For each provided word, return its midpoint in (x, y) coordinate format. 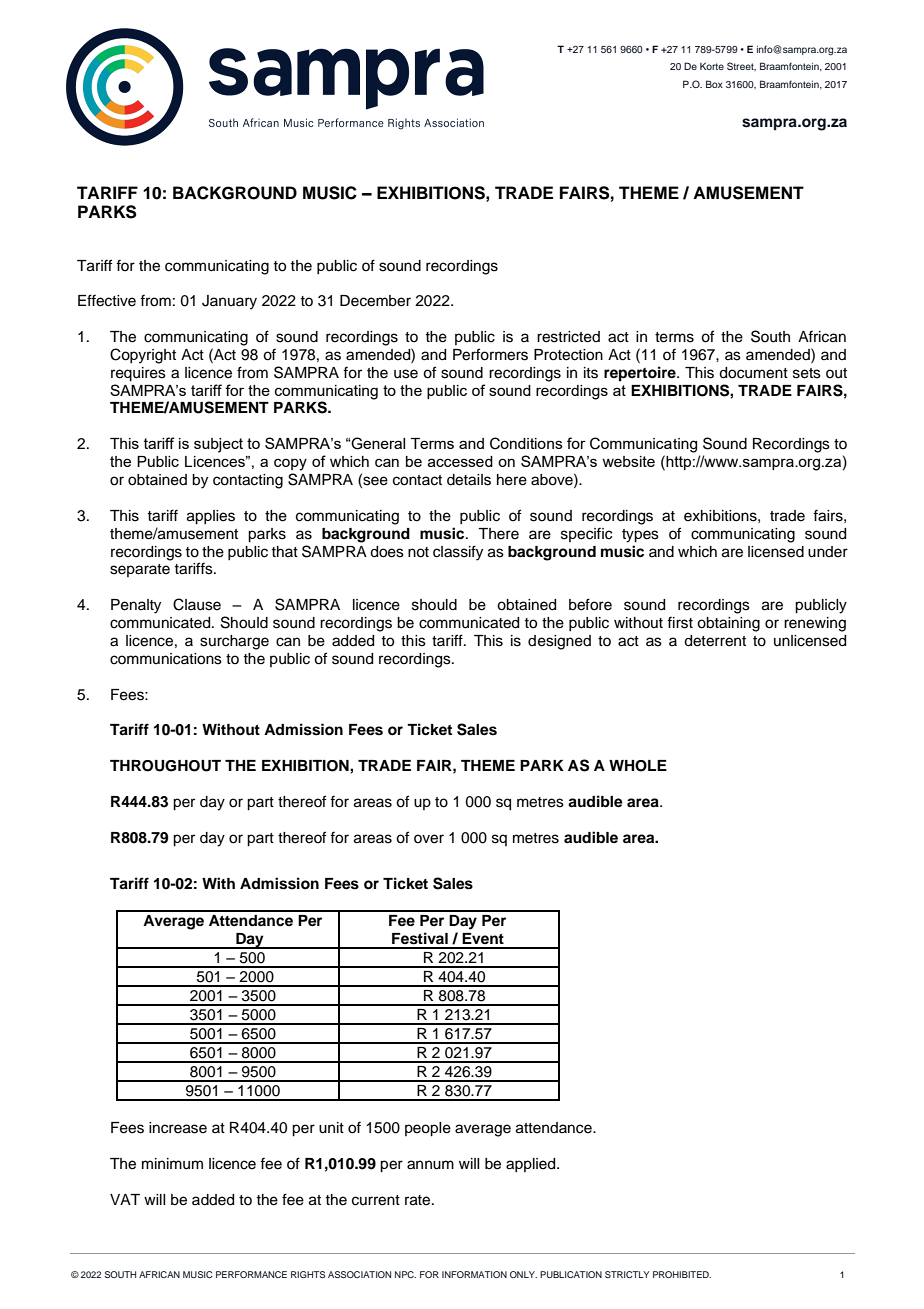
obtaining (728, 624)
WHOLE (638, 766)
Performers (490, 354)
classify (458, 553)
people (428, 1129)
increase (178, 1128)
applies (211, 517)
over (429, 839)
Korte (712, 66)
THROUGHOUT (165, 766)
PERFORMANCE (251, 1274)
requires (138, 374)
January (229, 302)
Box (714, 84)
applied (532, 1165)
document (753, 373)
